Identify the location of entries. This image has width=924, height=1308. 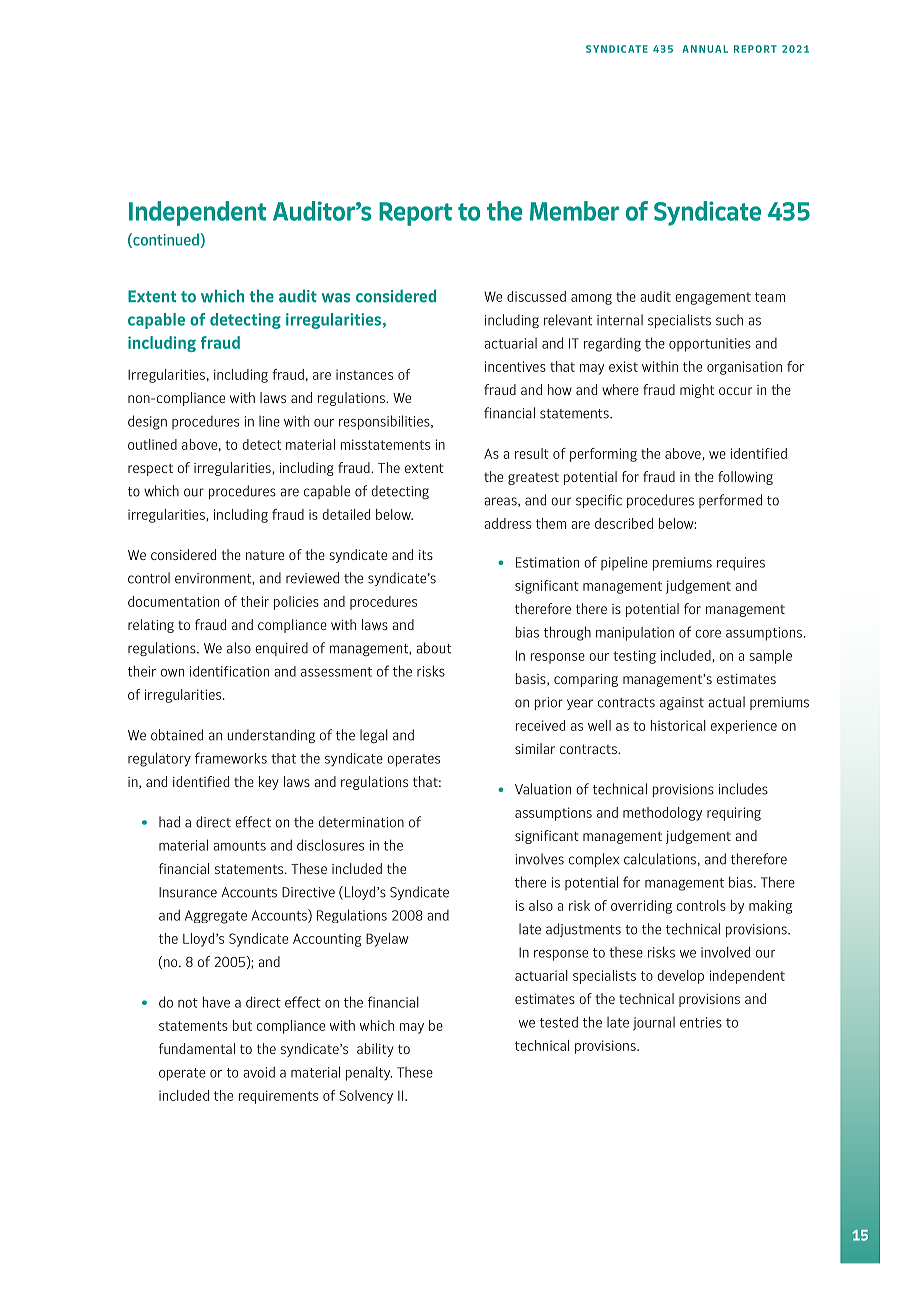
(701, 1022).
